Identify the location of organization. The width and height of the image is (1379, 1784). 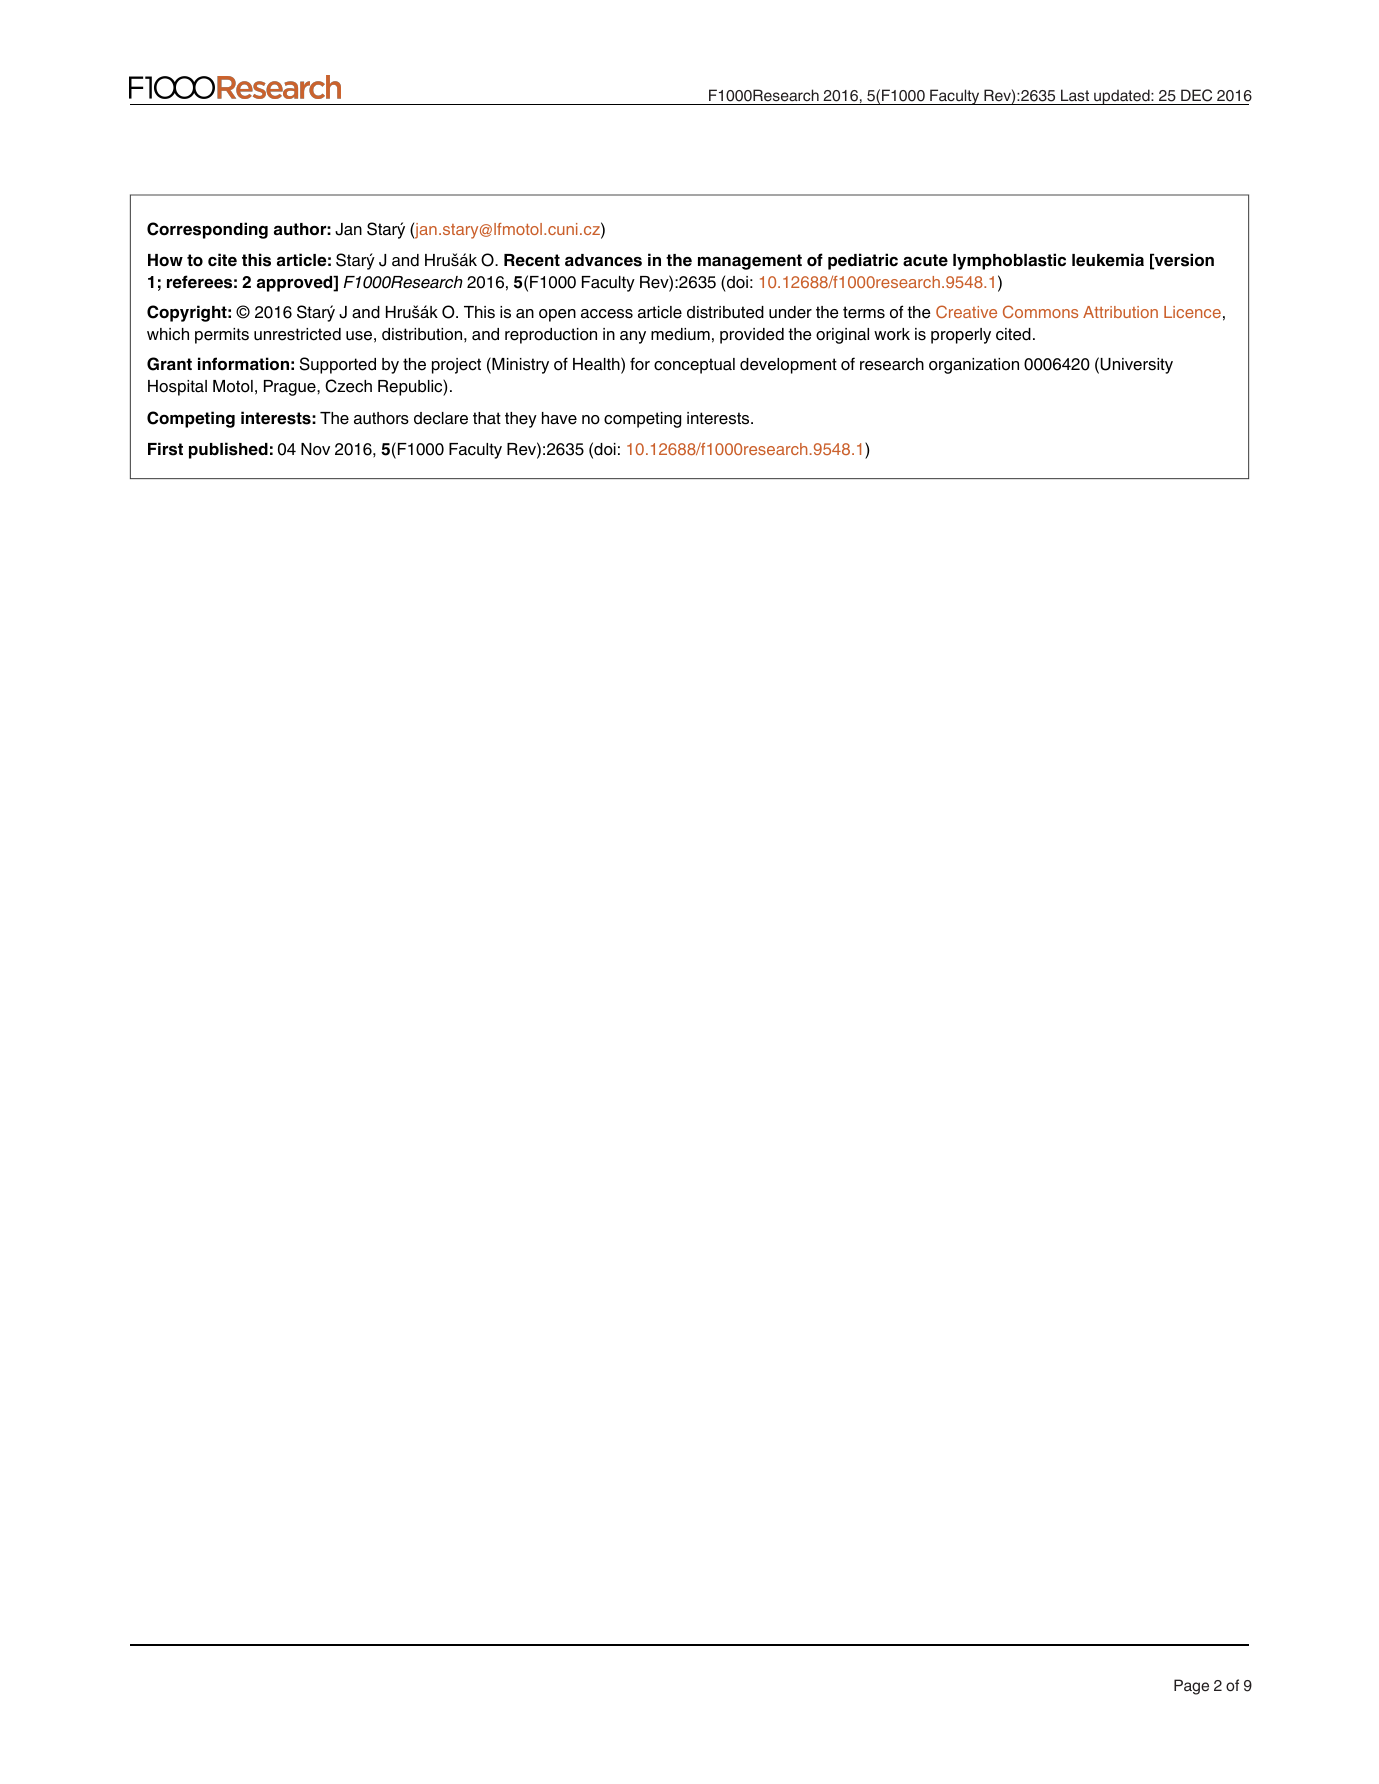
(974, 366).
